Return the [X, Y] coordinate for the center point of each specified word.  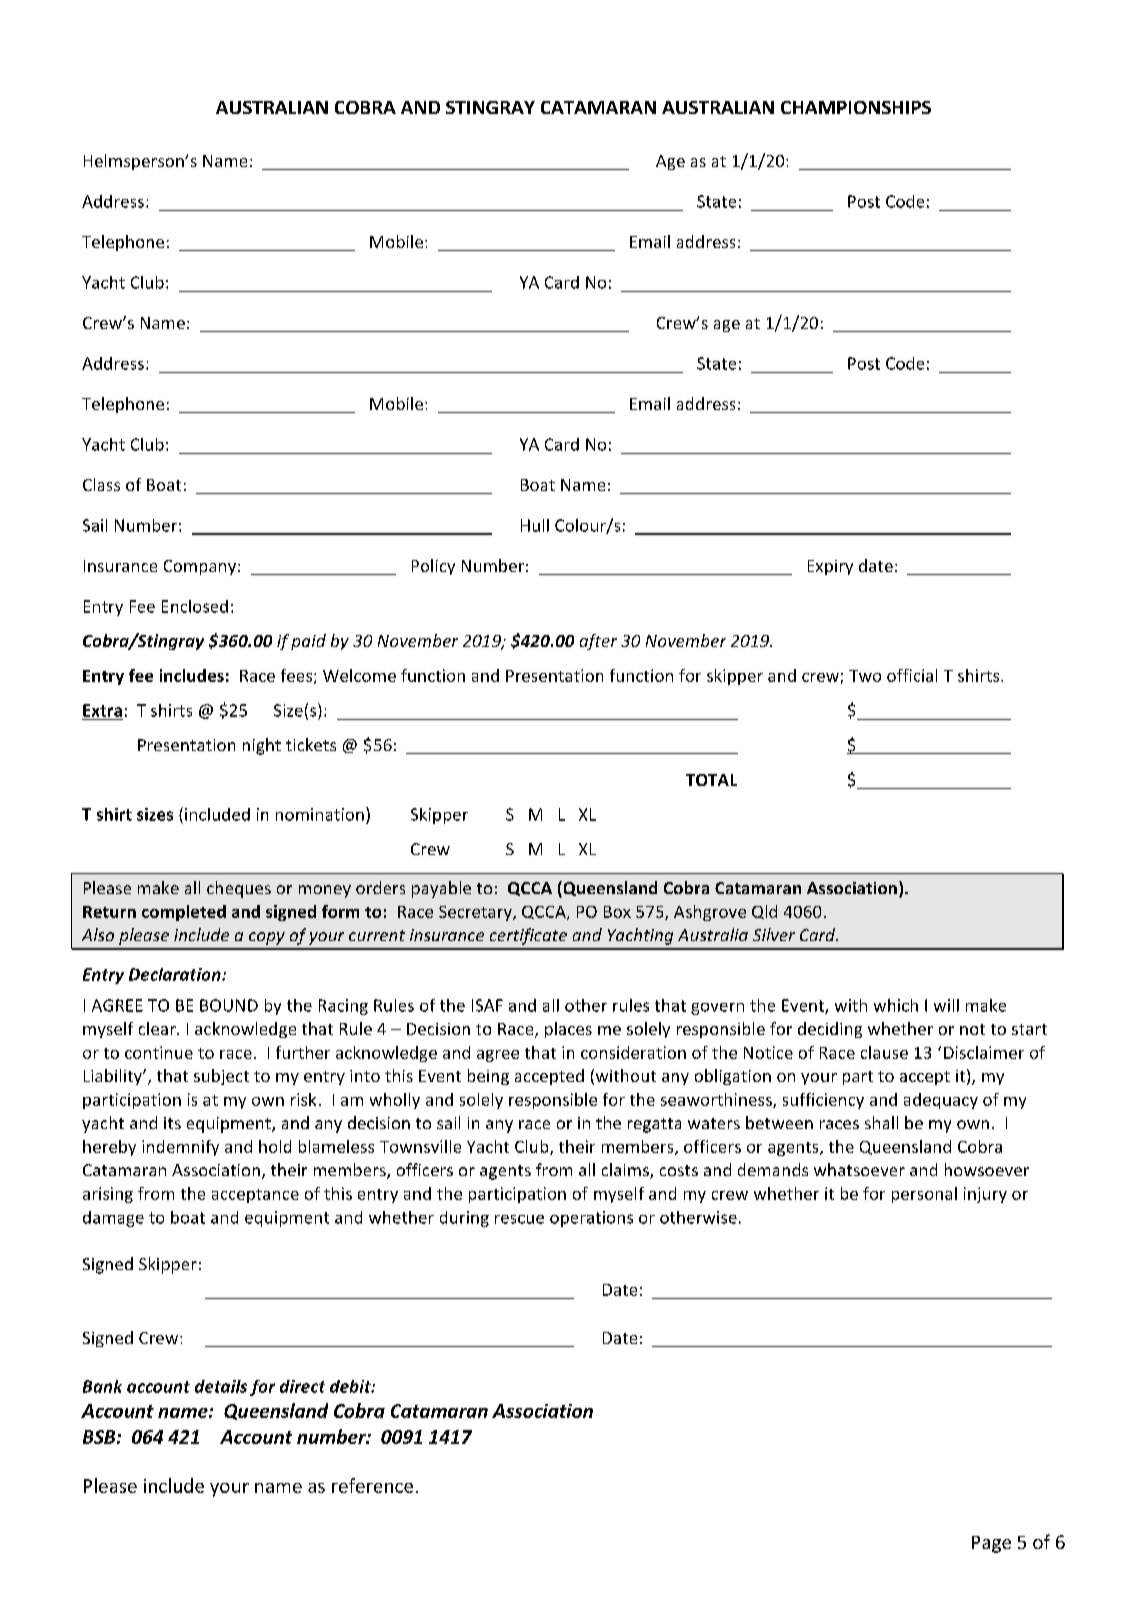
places [568, 1030]
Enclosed [195, 606]
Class [101, 484]
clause [884, 1052]
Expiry [830, 567]
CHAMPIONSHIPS [856, 107]
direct [302, 1386]
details [221, 1386]
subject [221, 1077]
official [912, 675]
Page [991, 1544]
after [598, 642]
